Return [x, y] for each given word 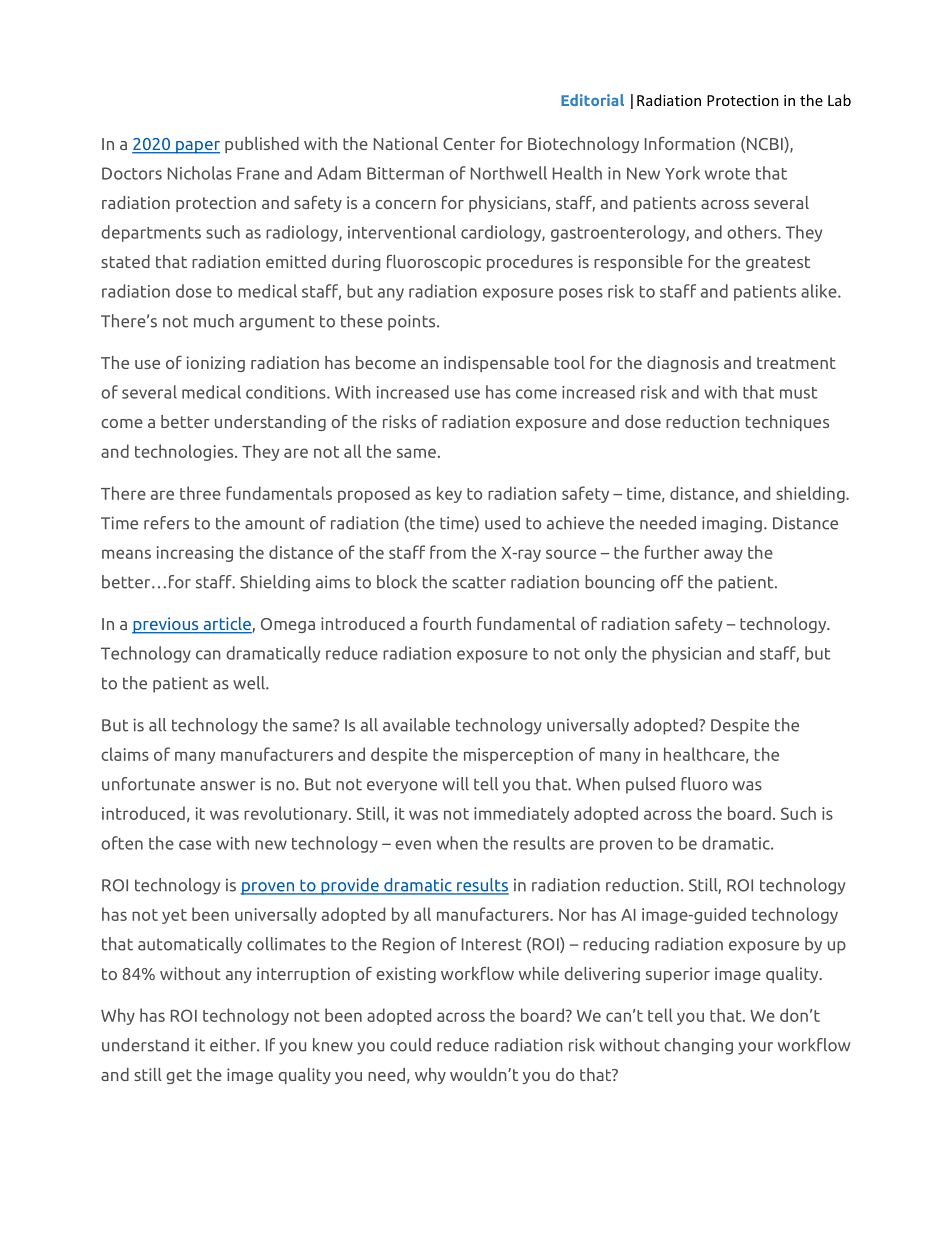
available [416, 725]
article [226, 625]
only [601, 654]
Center [469, 144]
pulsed [650, 785]
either [234, 1045]
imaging [732, 524]
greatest [778, 263]
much [214, 321]
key [449, 494]
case [195, 845]
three [200, 493]
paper [197, 147]
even [413, 845]
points [413, 322]
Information [690, 143]
